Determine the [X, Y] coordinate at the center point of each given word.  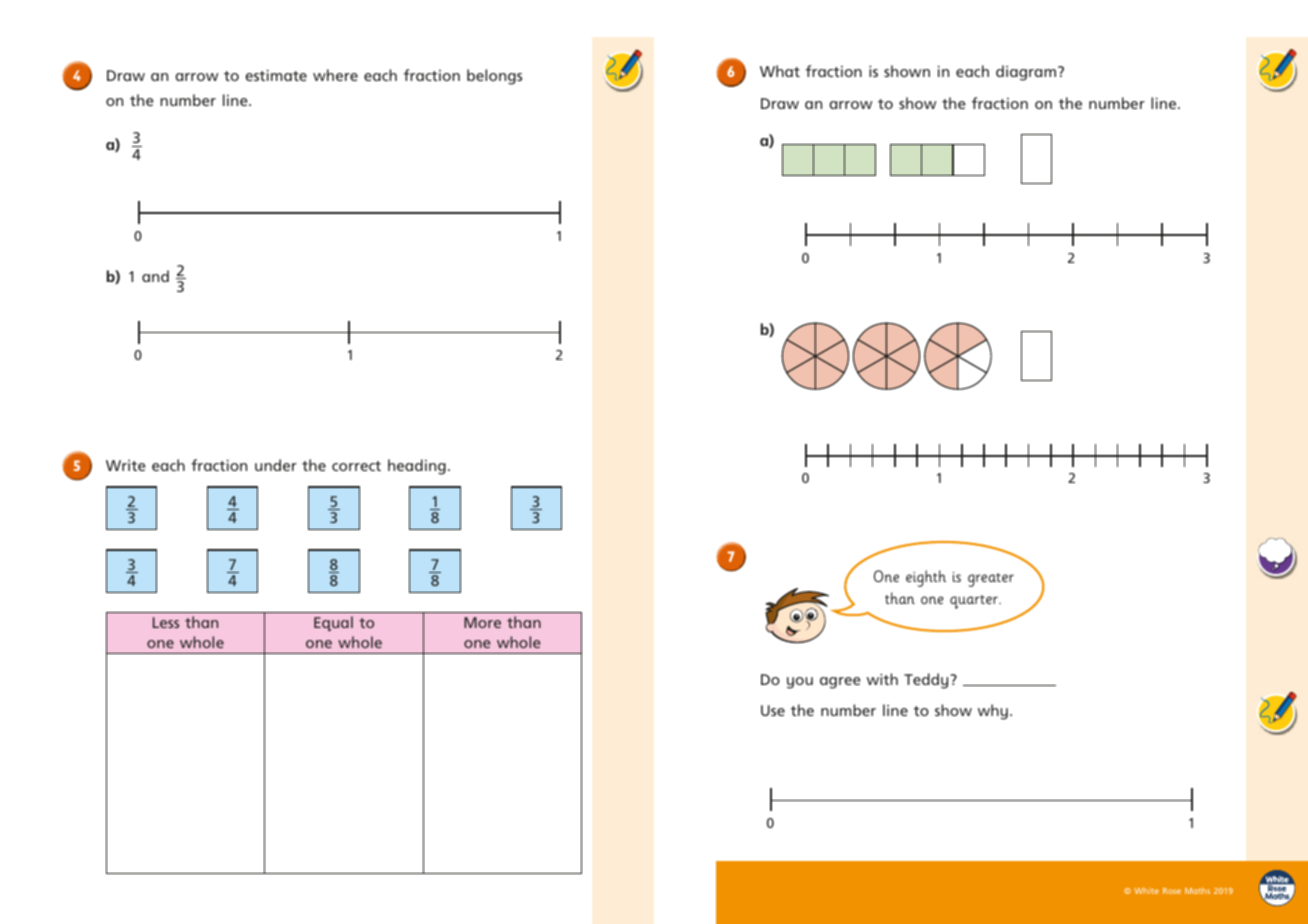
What [780, 71]
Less [166, 622]
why [993, 712]
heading [417, 467]
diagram [1026, 73]
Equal [333, 623]
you [800, 683]
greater [991, 580]
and [155, 276]
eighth [926, 578]
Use [773, 710]
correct [356, 466]
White [1146, 891]
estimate [276, 75]
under [276, 465]
